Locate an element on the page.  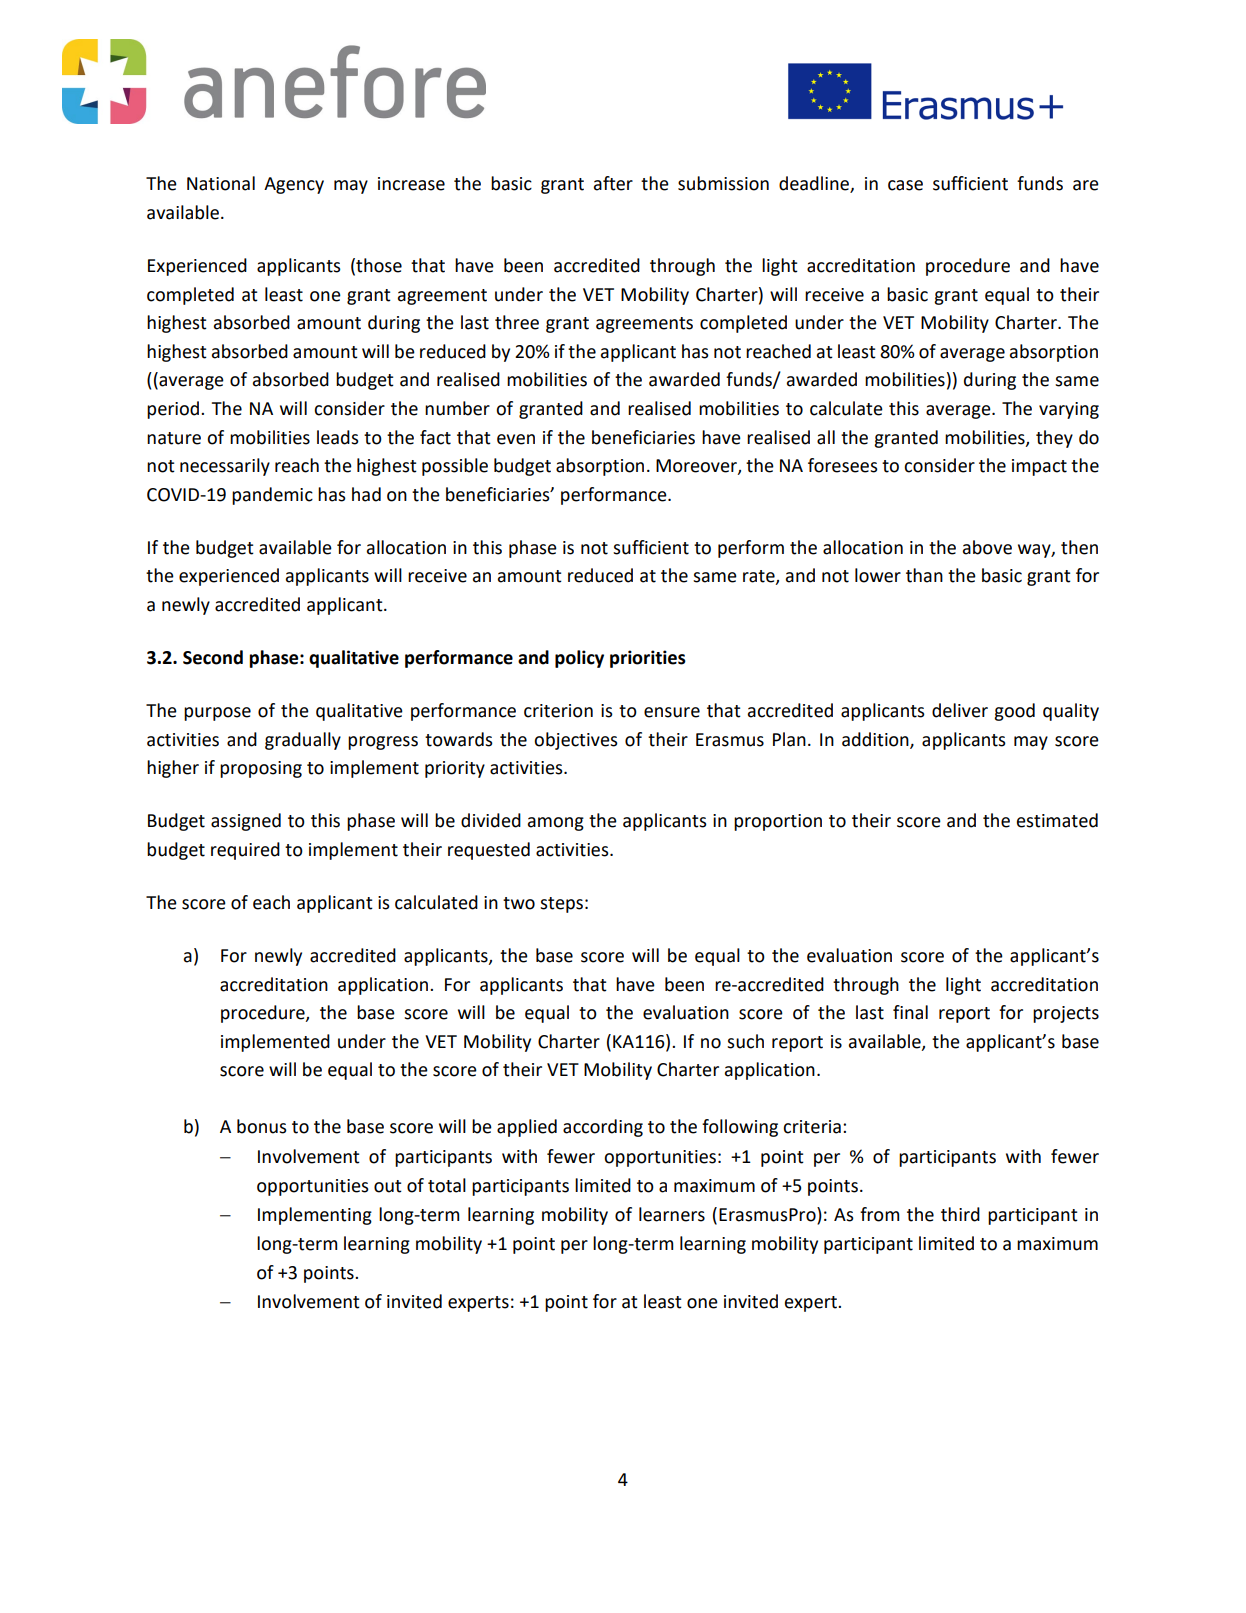
bonus is located at coordinates (262, 1126).
